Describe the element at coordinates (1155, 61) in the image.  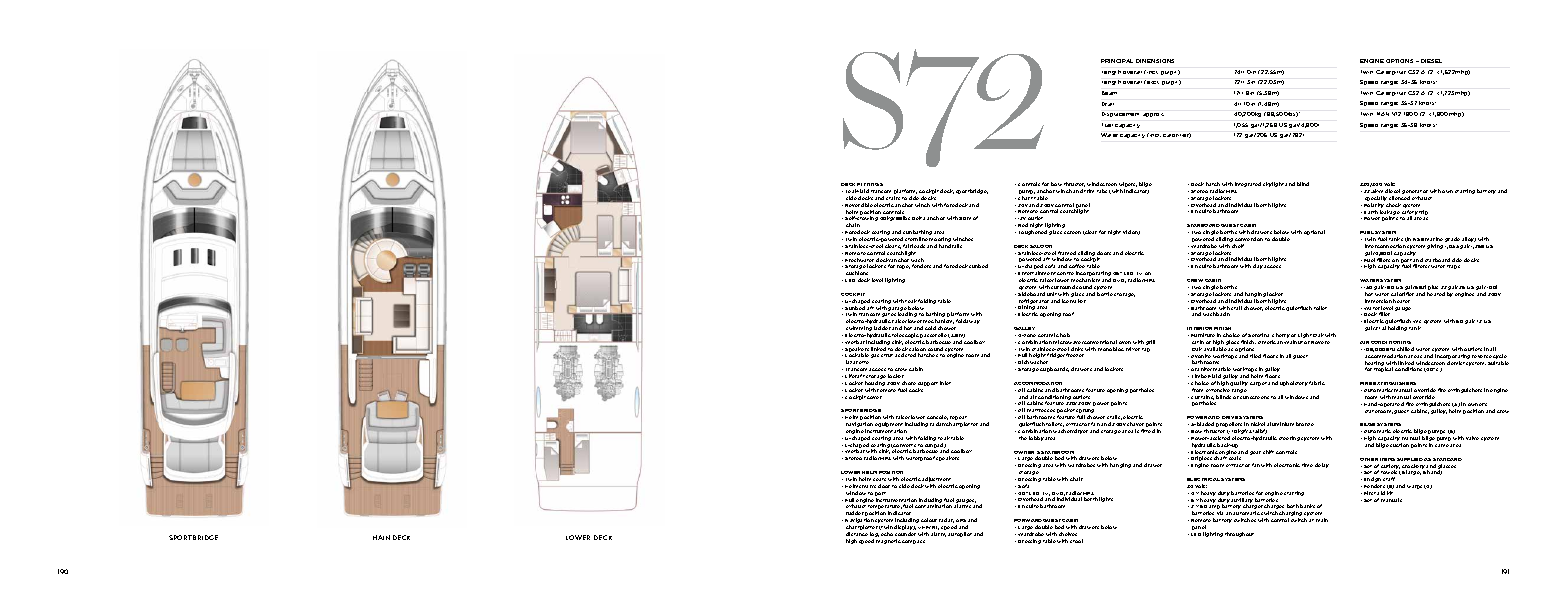
I see `DIMENSIONS` at that location.
